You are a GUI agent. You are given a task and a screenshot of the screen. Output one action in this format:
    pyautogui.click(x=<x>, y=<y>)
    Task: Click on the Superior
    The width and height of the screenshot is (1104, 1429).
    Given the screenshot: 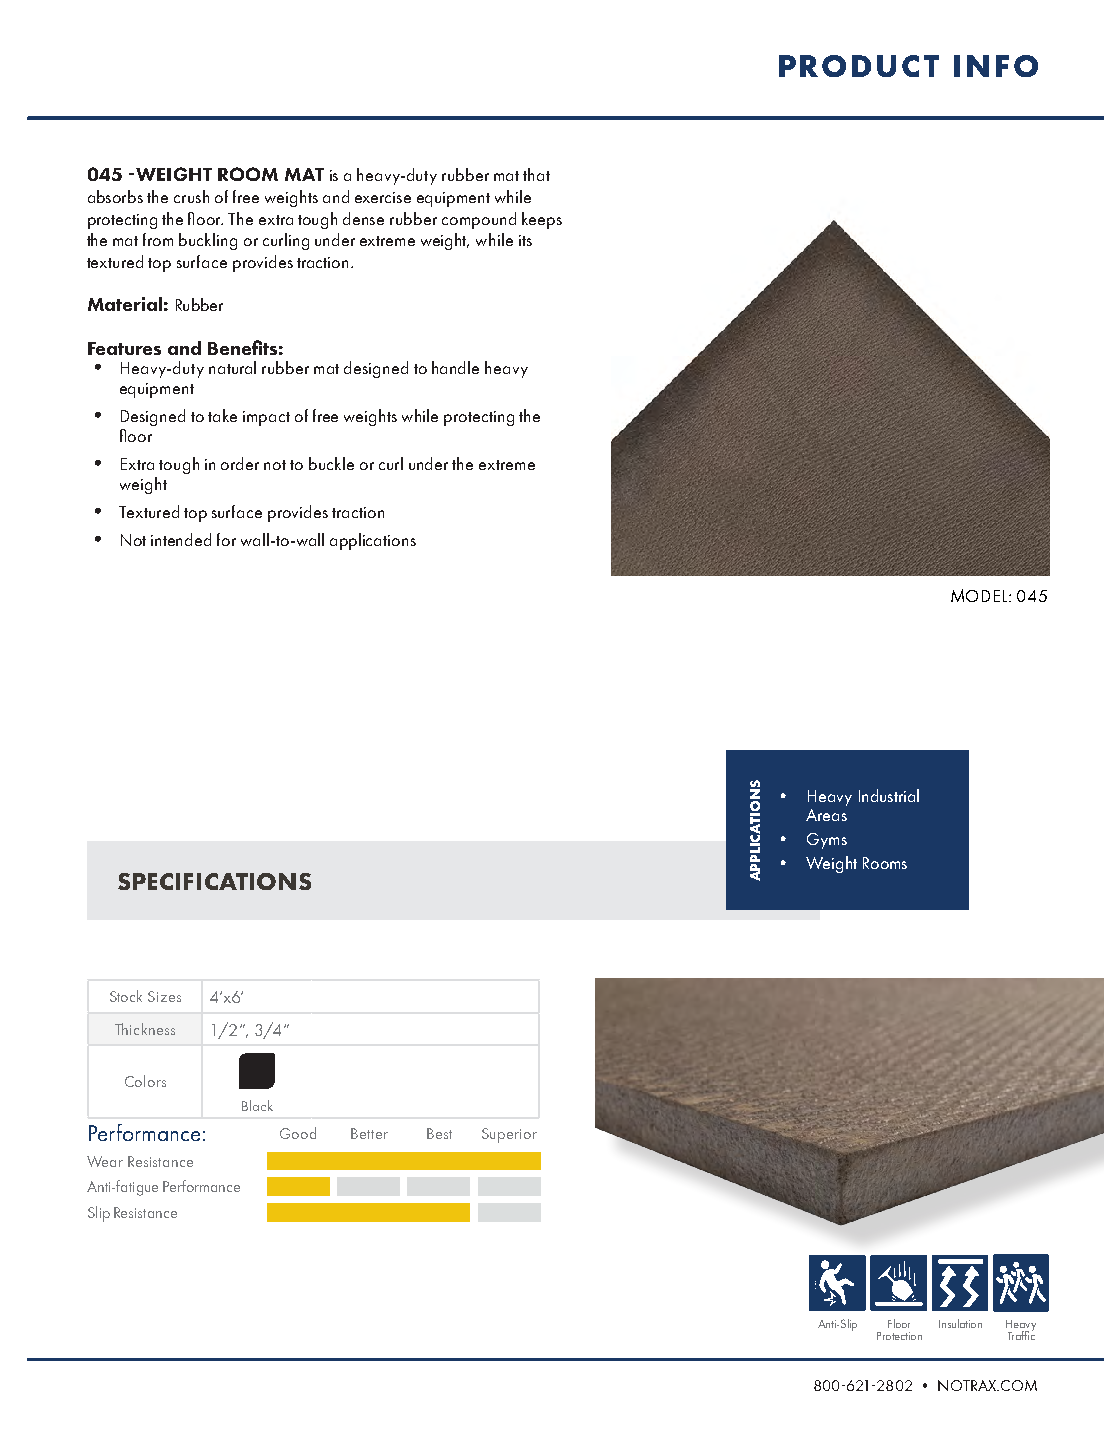 What is the action you would take?
    pyautogui.click(x=509, y=1135)
